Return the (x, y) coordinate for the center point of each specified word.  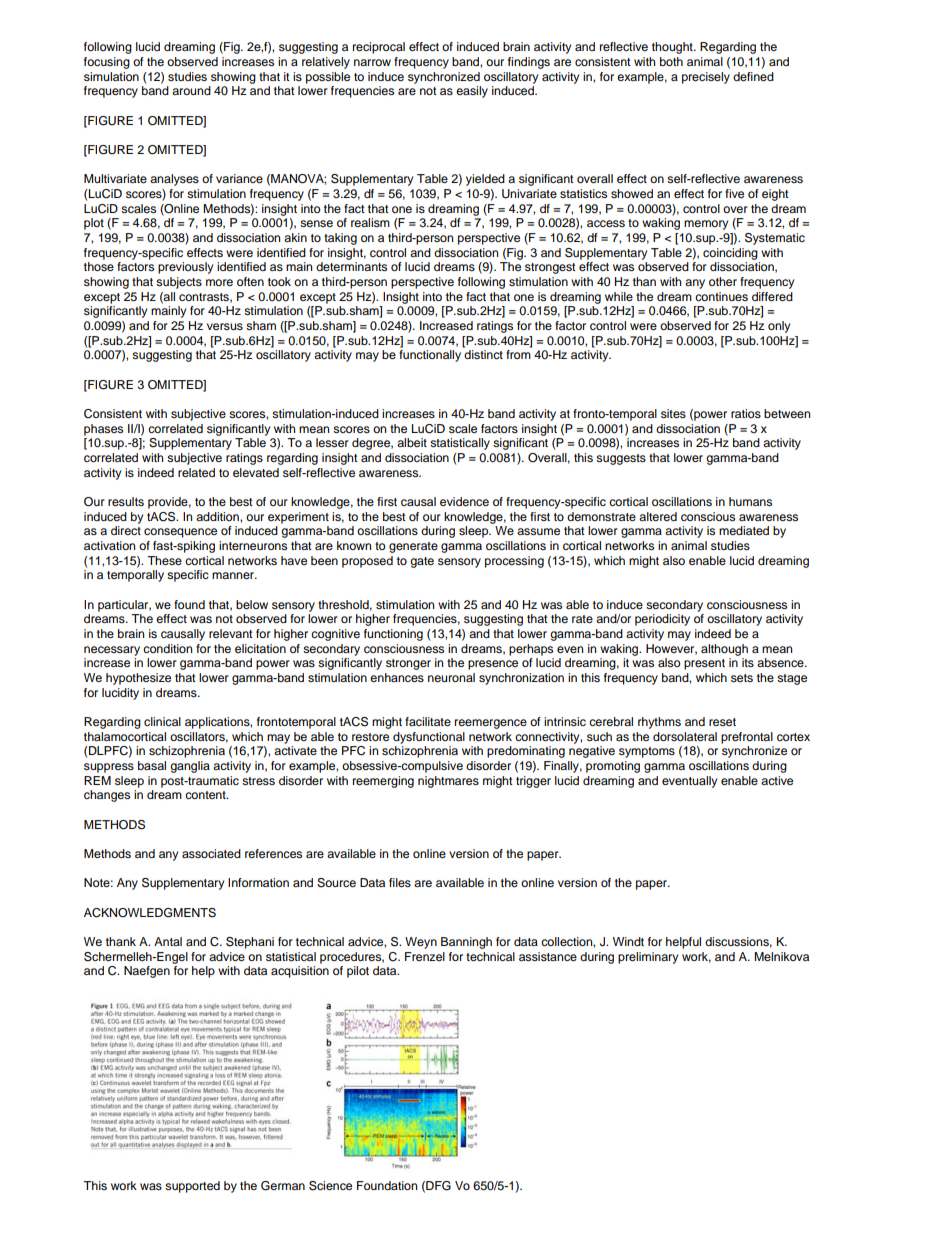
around (191, 90)
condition (167, 648)
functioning (393, 635)
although (724, 650)
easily (472, 92)
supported (192, 1187)
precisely (706, 78)
